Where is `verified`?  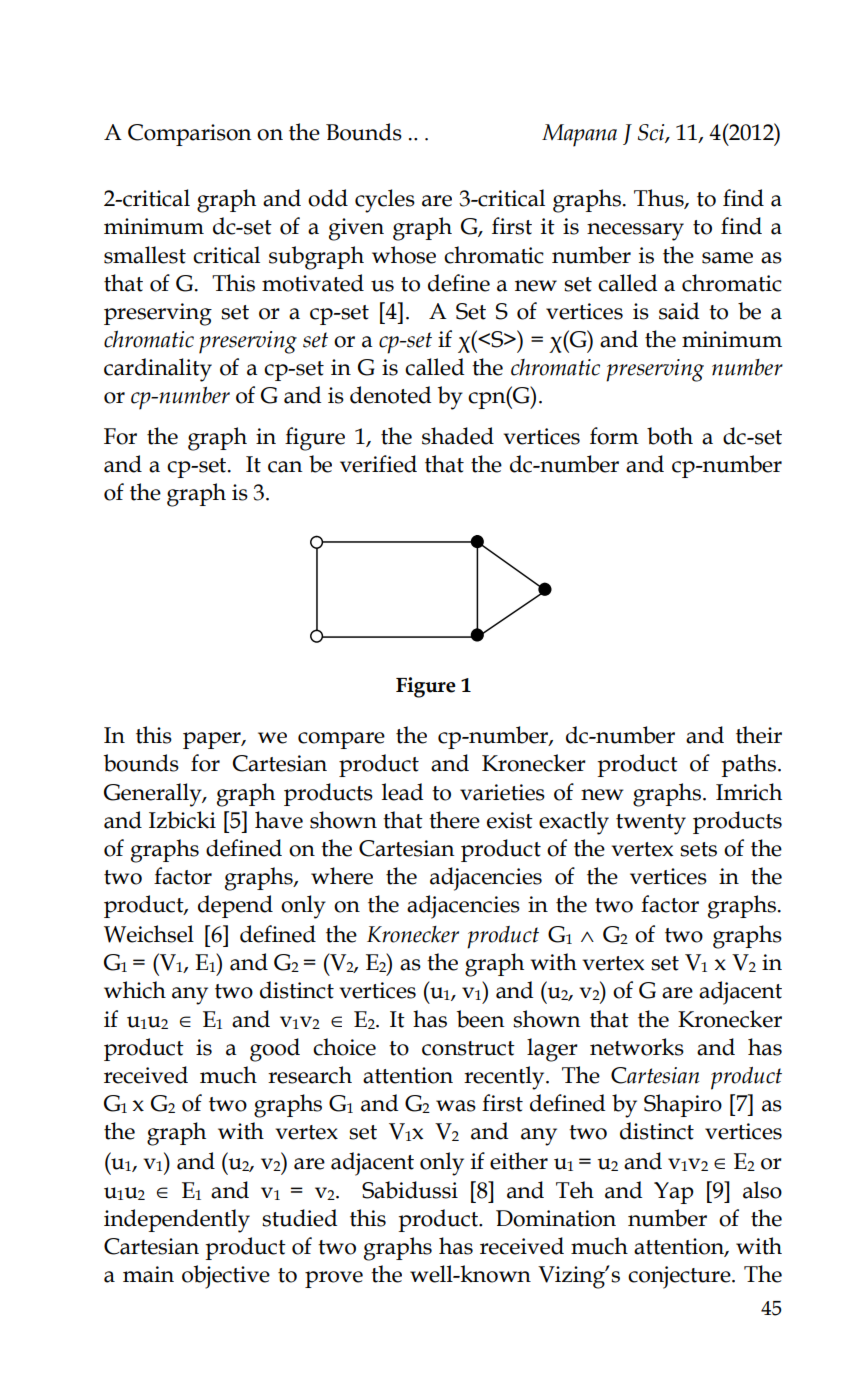 verified is located at coordinates (378, 464).
